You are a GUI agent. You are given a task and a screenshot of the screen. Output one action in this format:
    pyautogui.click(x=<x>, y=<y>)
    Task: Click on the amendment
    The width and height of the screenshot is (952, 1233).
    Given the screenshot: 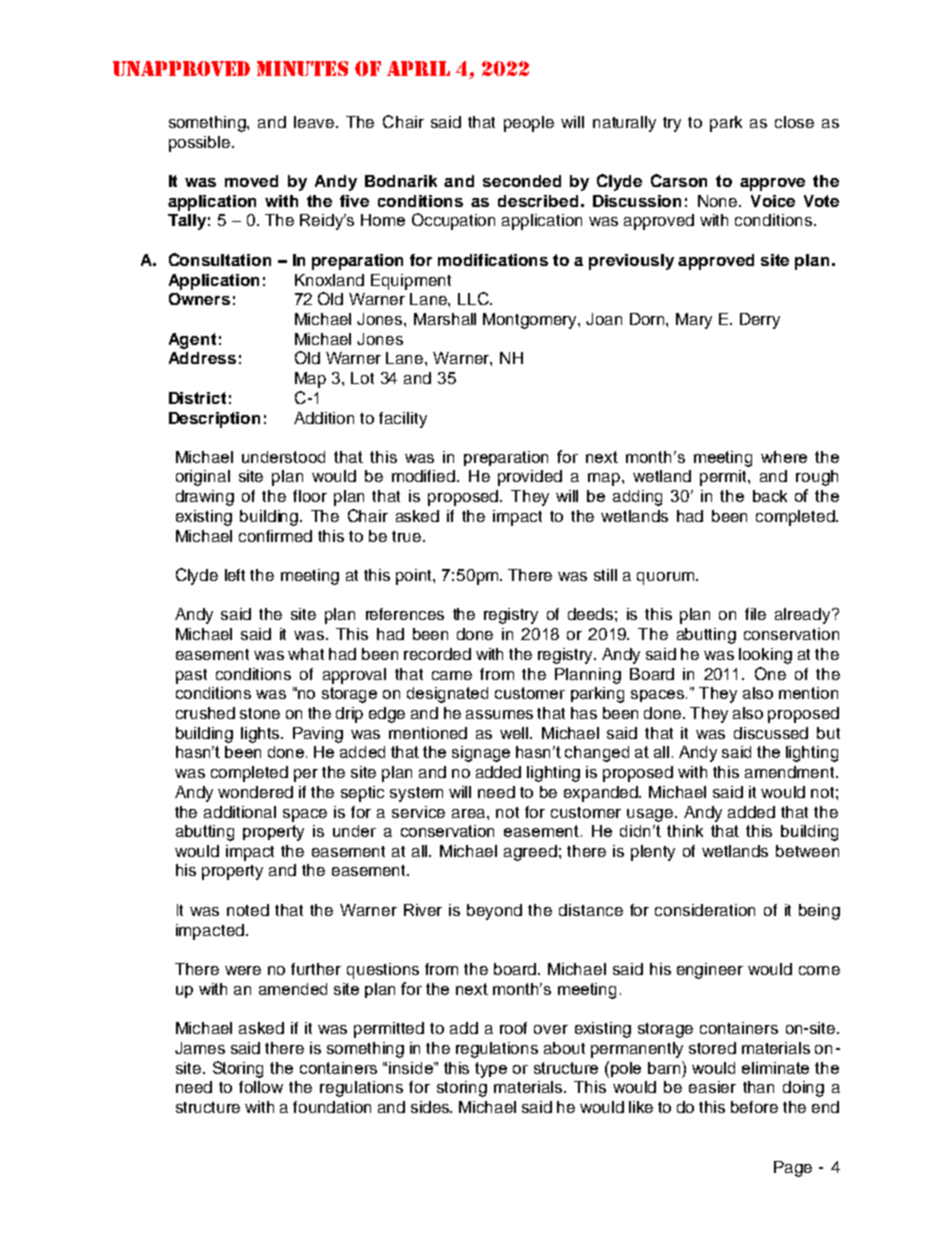 What is the action you would take?
    pyautogui.click(x=791, y=772)
